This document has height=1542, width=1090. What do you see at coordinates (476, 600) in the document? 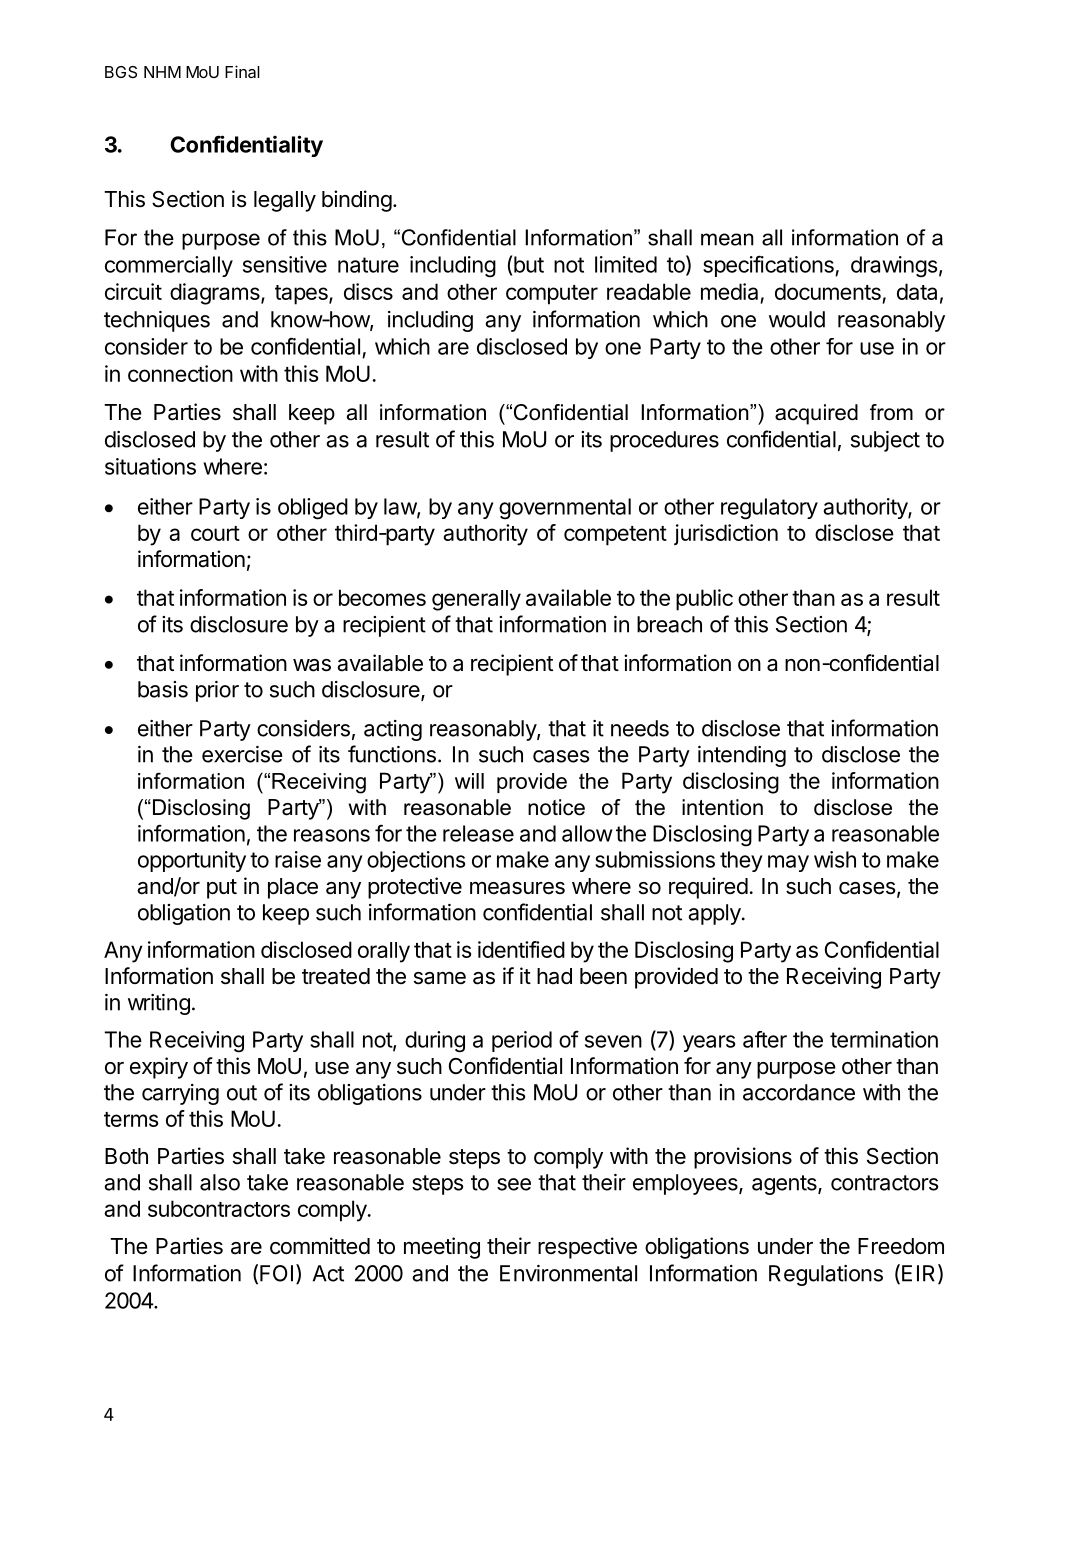
I see `generally` at bounding box center [476, 600].
